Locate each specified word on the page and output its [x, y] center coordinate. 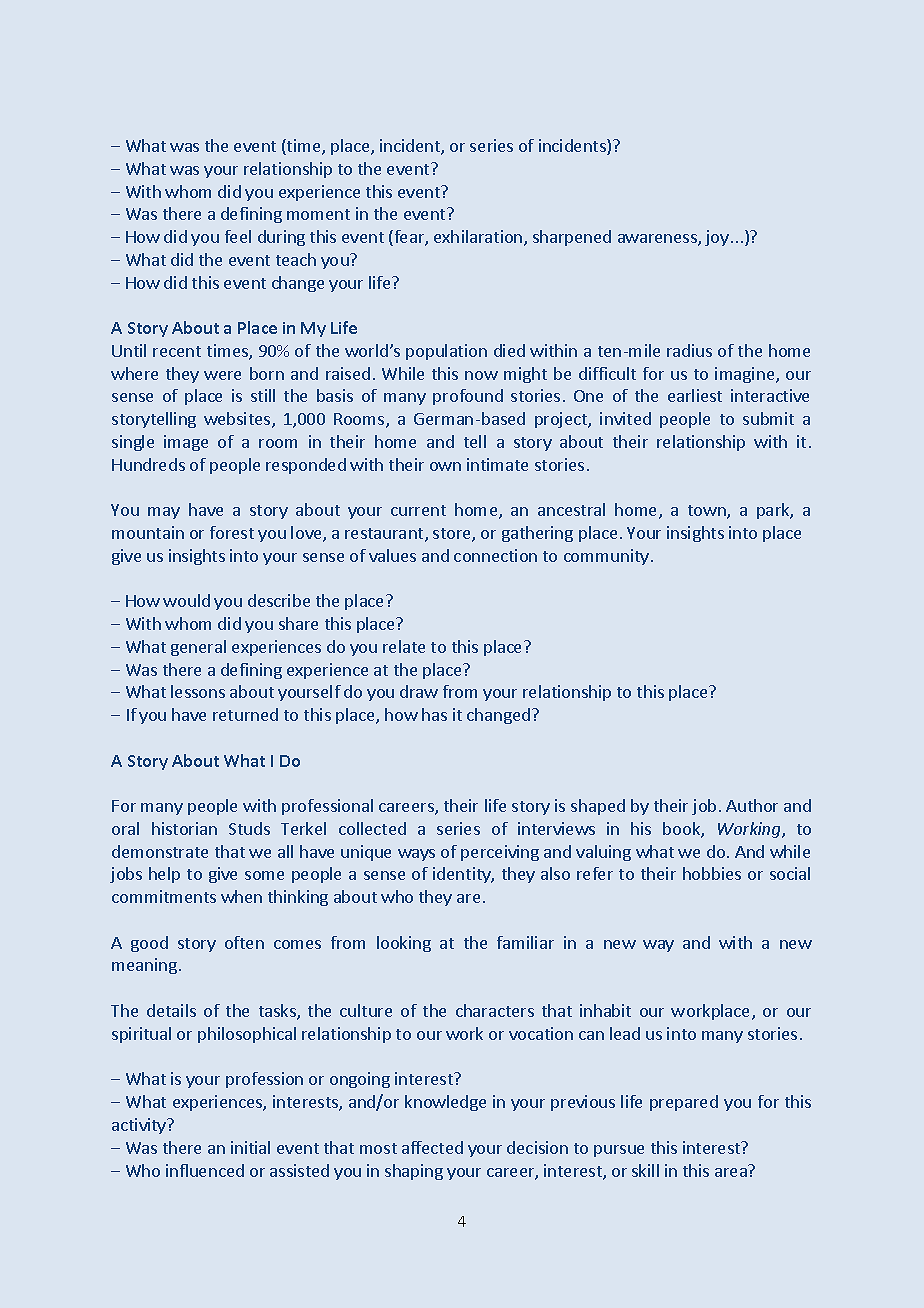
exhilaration [479, 238]
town [708, 512]
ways [416, 855]
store [453, 535]
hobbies [712, 873]
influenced [205, 1170]
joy [717, 238]
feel [238, 236]
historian [184, 828]
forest [232, 532]
